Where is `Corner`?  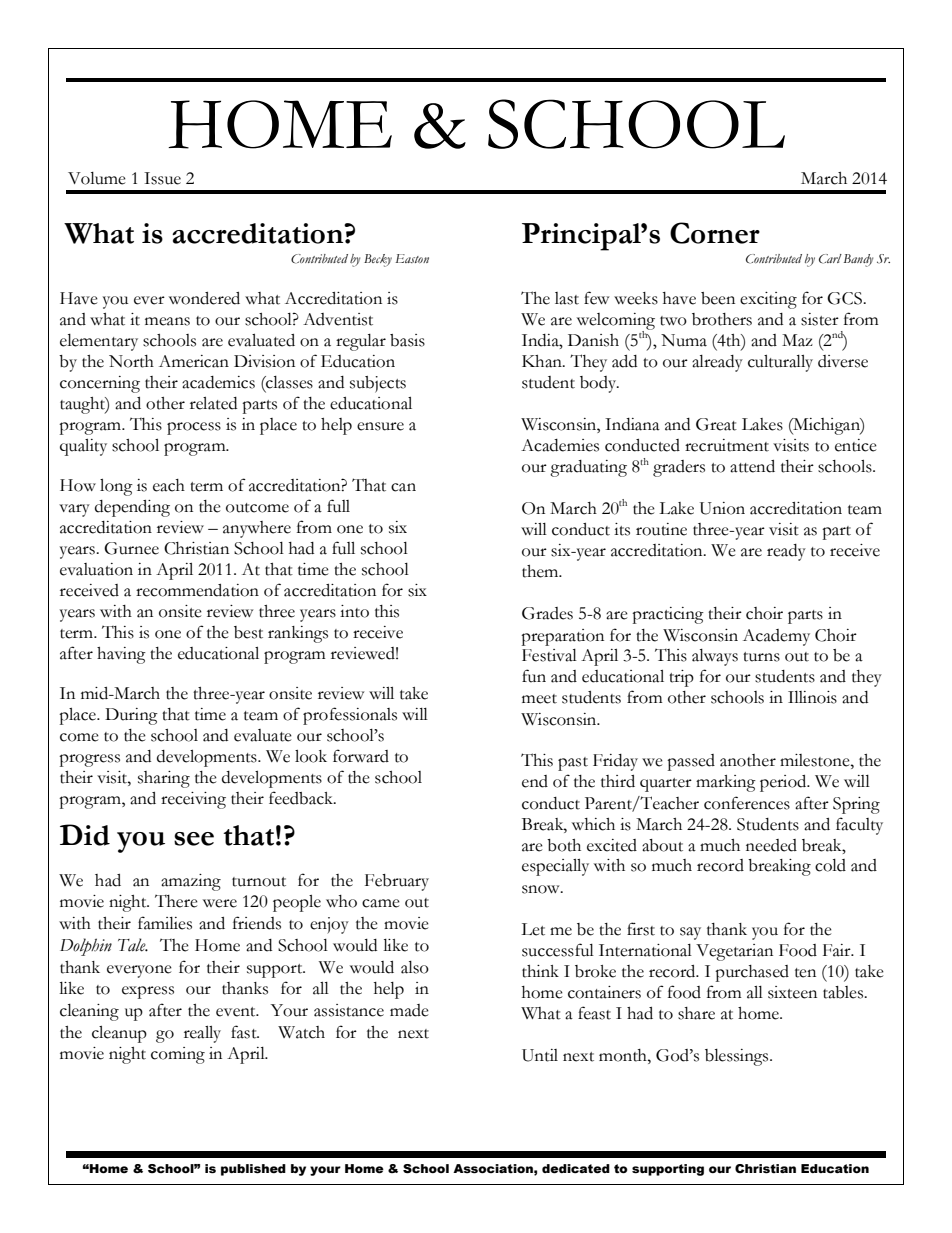 Corner is located at coordinates (715, 233).
